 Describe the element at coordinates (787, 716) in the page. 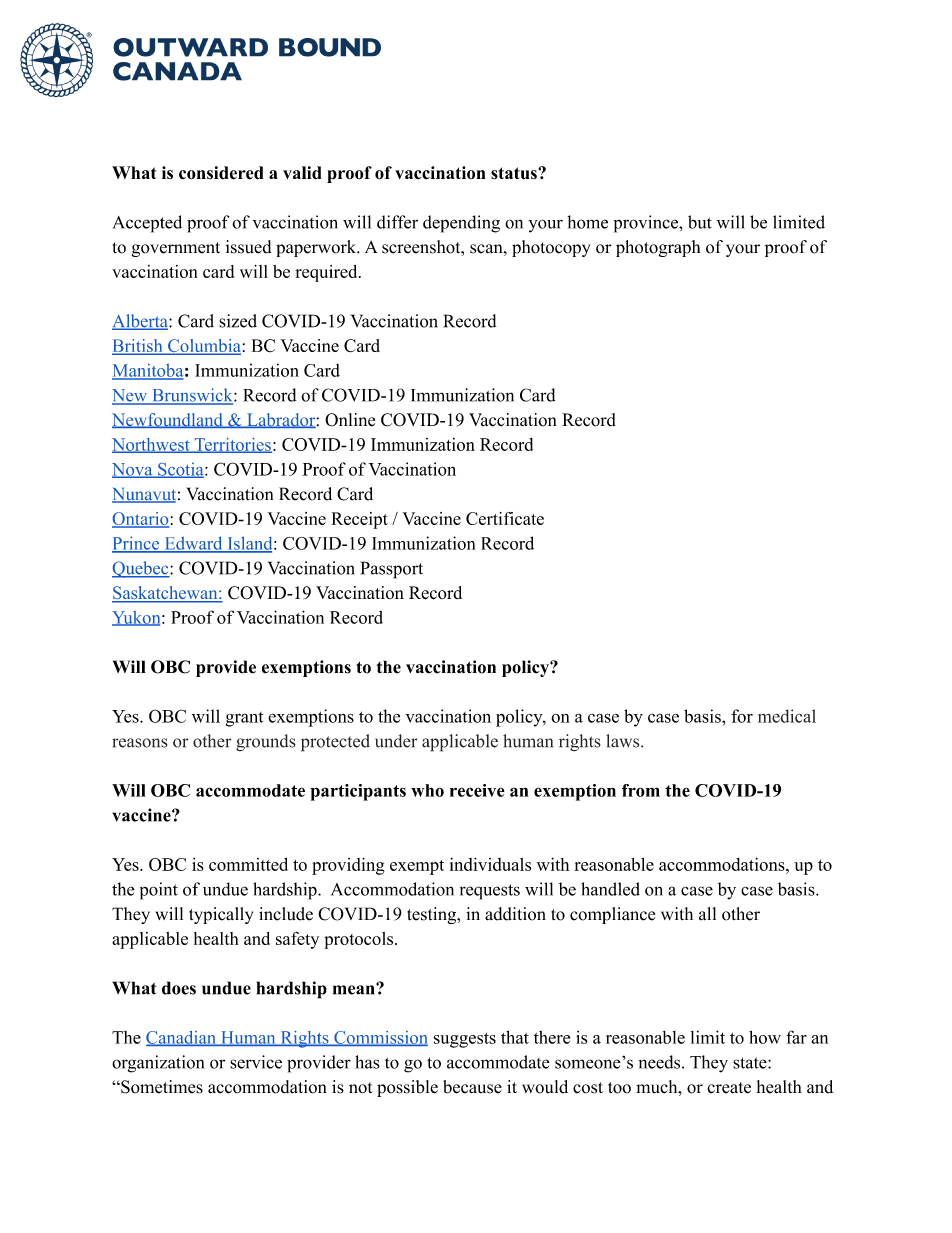

I see `medical` at that location.
